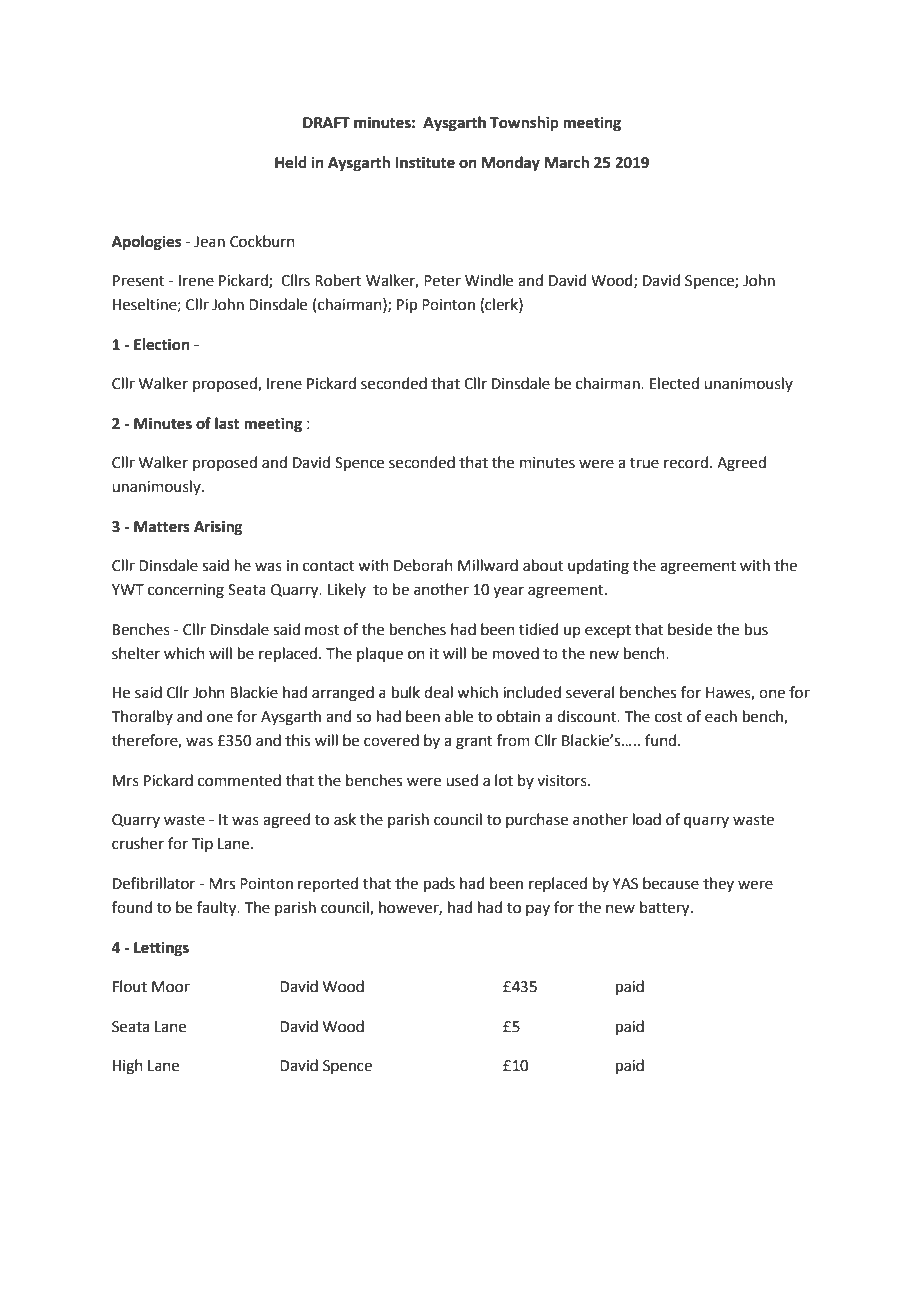 This screenshot has width=924, height=1308. I want to click on record, so click(686, 462).
